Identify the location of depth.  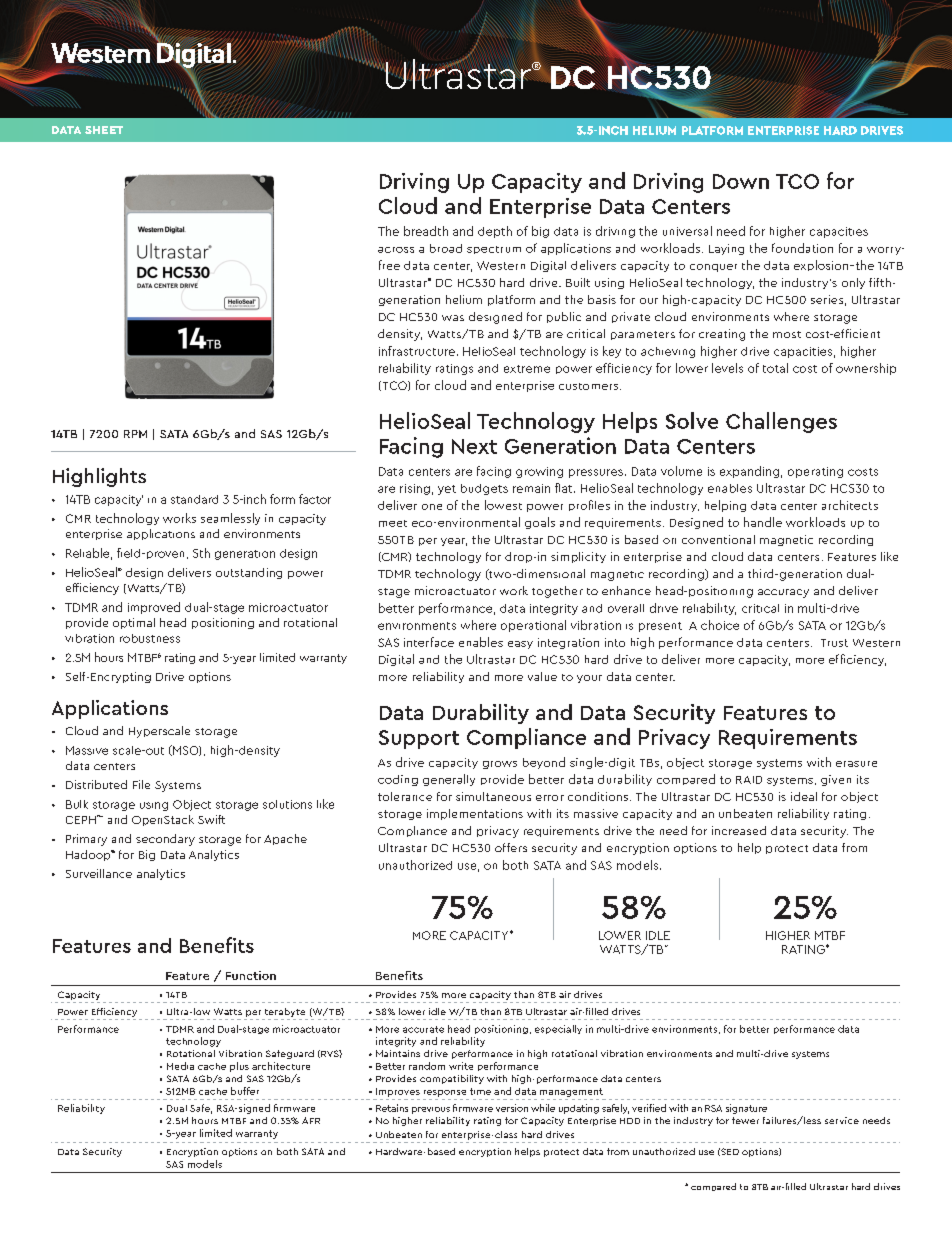
(495, 232).
